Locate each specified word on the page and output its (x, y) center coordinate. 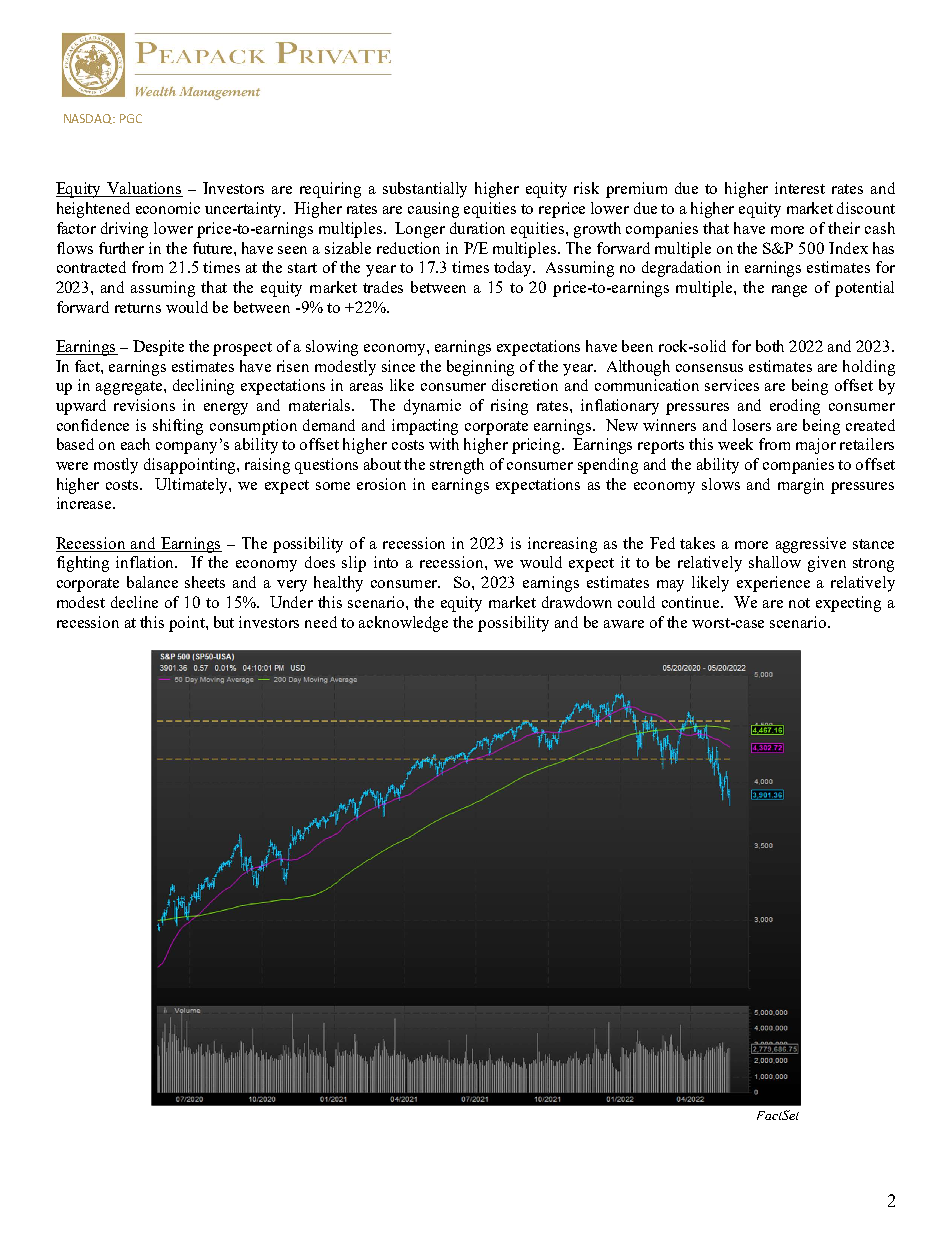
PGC (131, 118)
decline (134, 602)
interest (800, 188)
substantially (425, 190)
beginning (480, 368)
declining (203, 387)
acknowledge (403, 624)
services (732, 385)
